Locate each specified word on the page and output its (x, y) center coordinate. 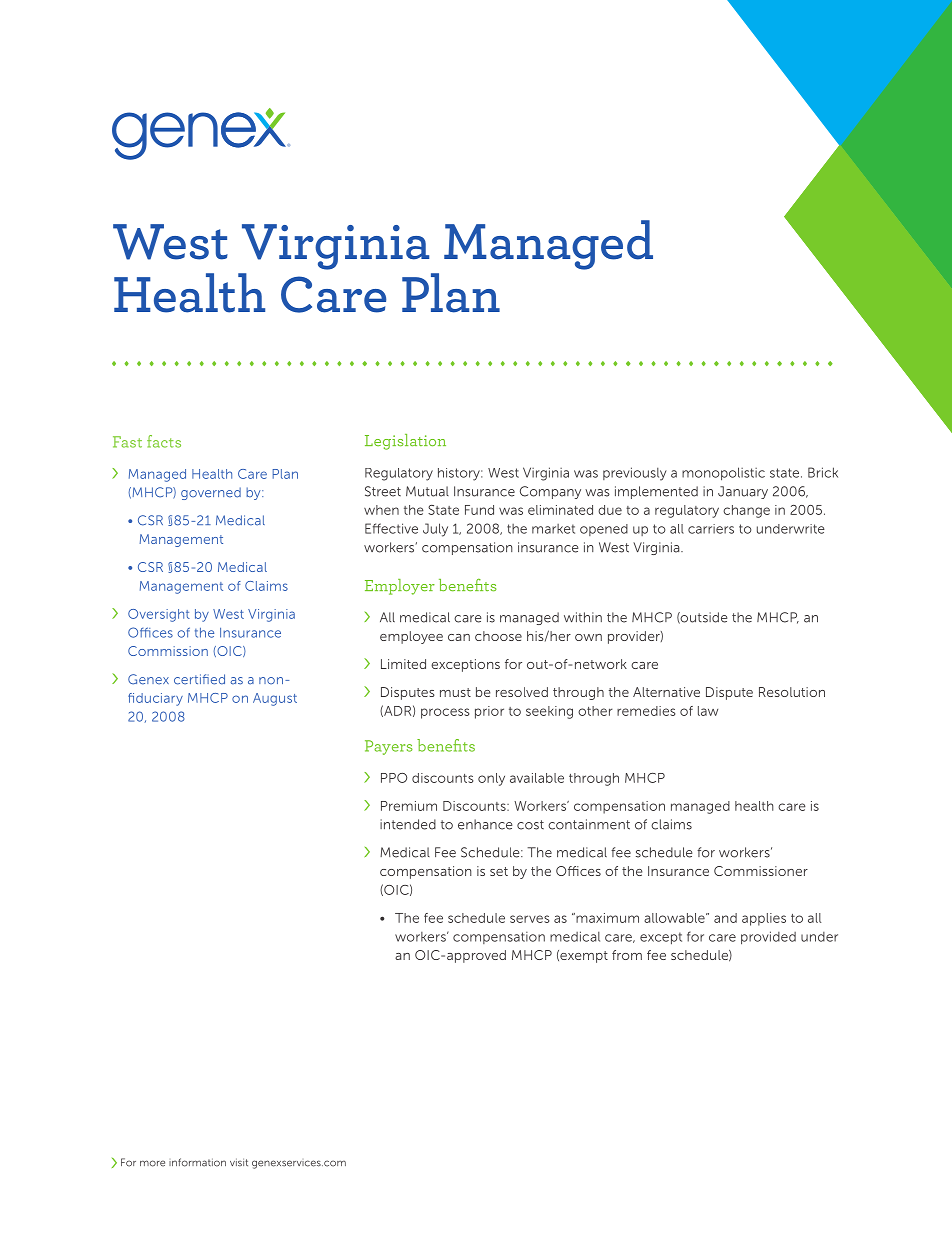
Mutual (427, 491)
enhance (485, 824)
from (627, 955)
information (197, 1162)
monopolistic (723, 474)
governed (211, 493)
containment (589, 824)
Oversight (159, 615)
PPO (394, 778)
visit (239, 1162)
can (459, 637)
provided (768, 938)
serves (529, 919)
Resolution (792, 692)
